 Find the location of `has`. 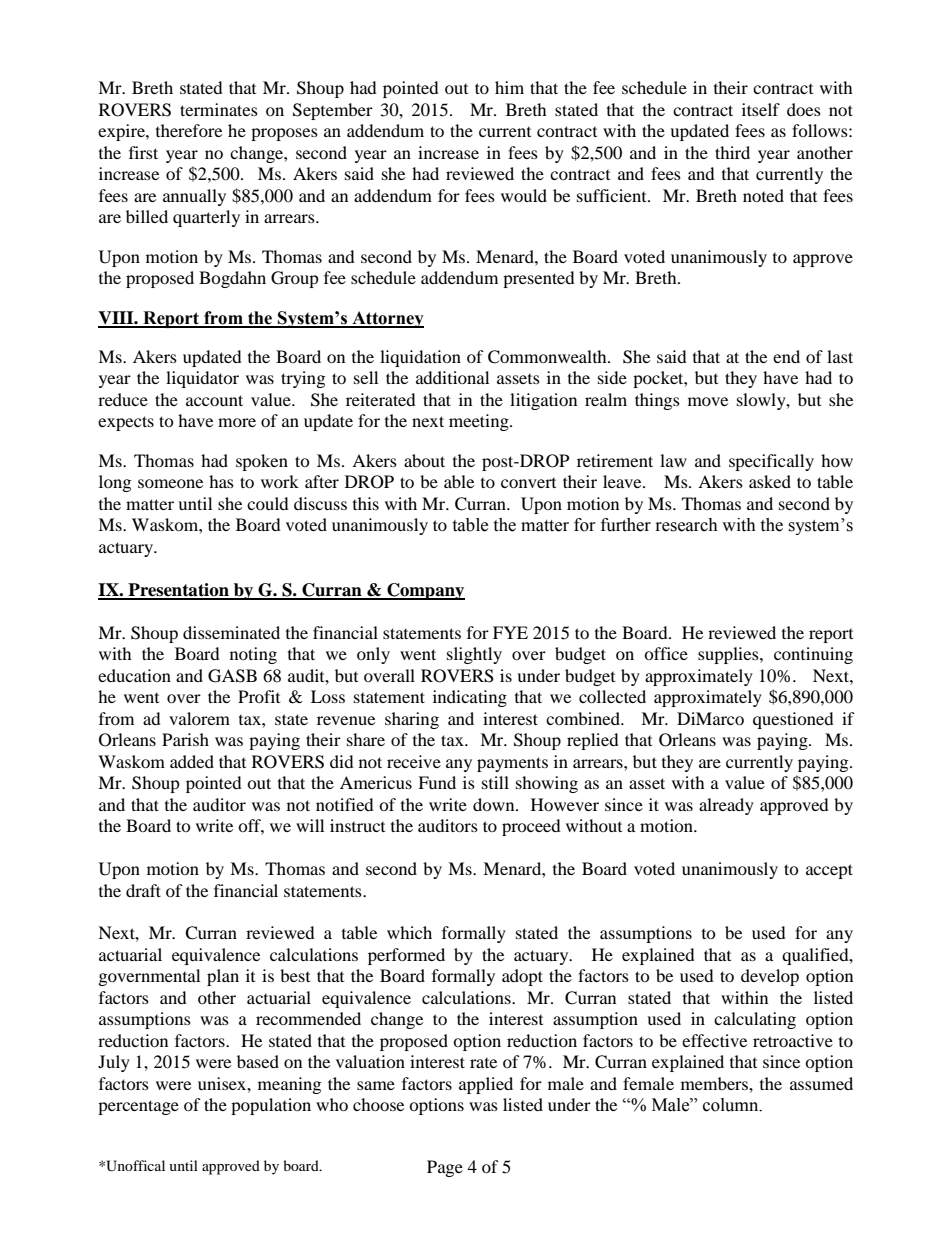

has is located at coordinates (221, 481).
